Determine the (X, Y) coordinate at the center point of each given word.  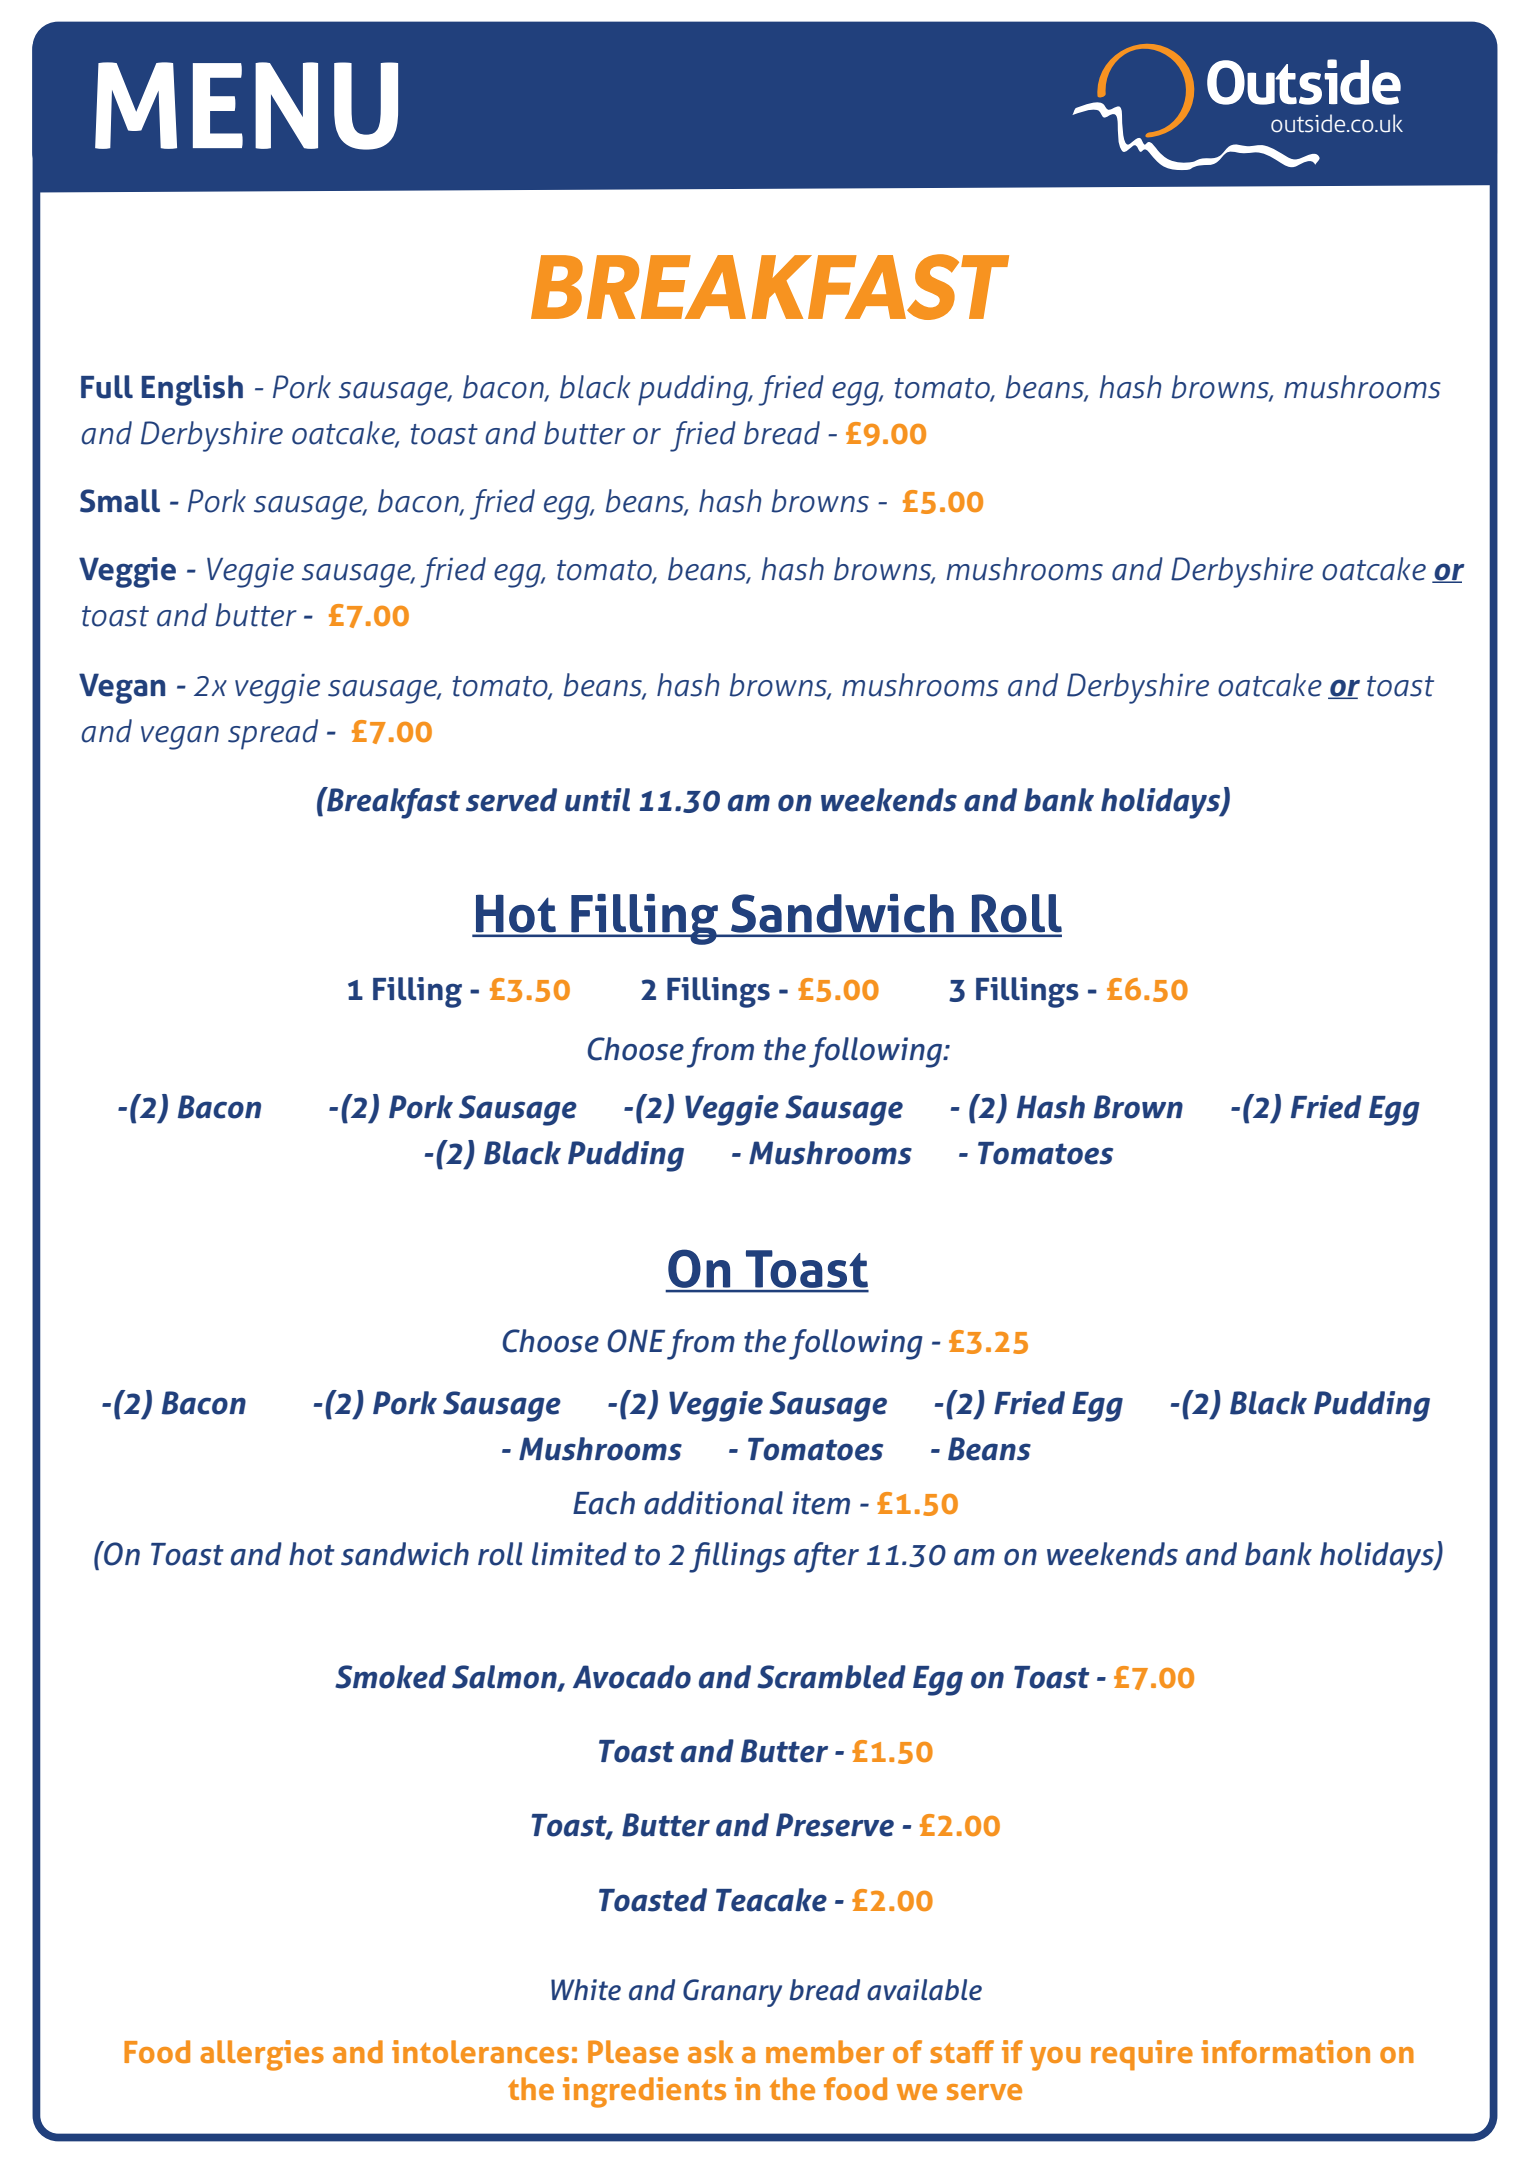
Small (120, 501)
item (821, 1503)
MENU (246, 106)
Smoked (390, 1677)
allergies (262, 2055)
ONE (636, 1341)
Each (604, 1503)
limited (579, 1554)
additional (713, 1503)
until (597, 800)
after (826, 1557)
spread (273, 734)
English (192, 390)
